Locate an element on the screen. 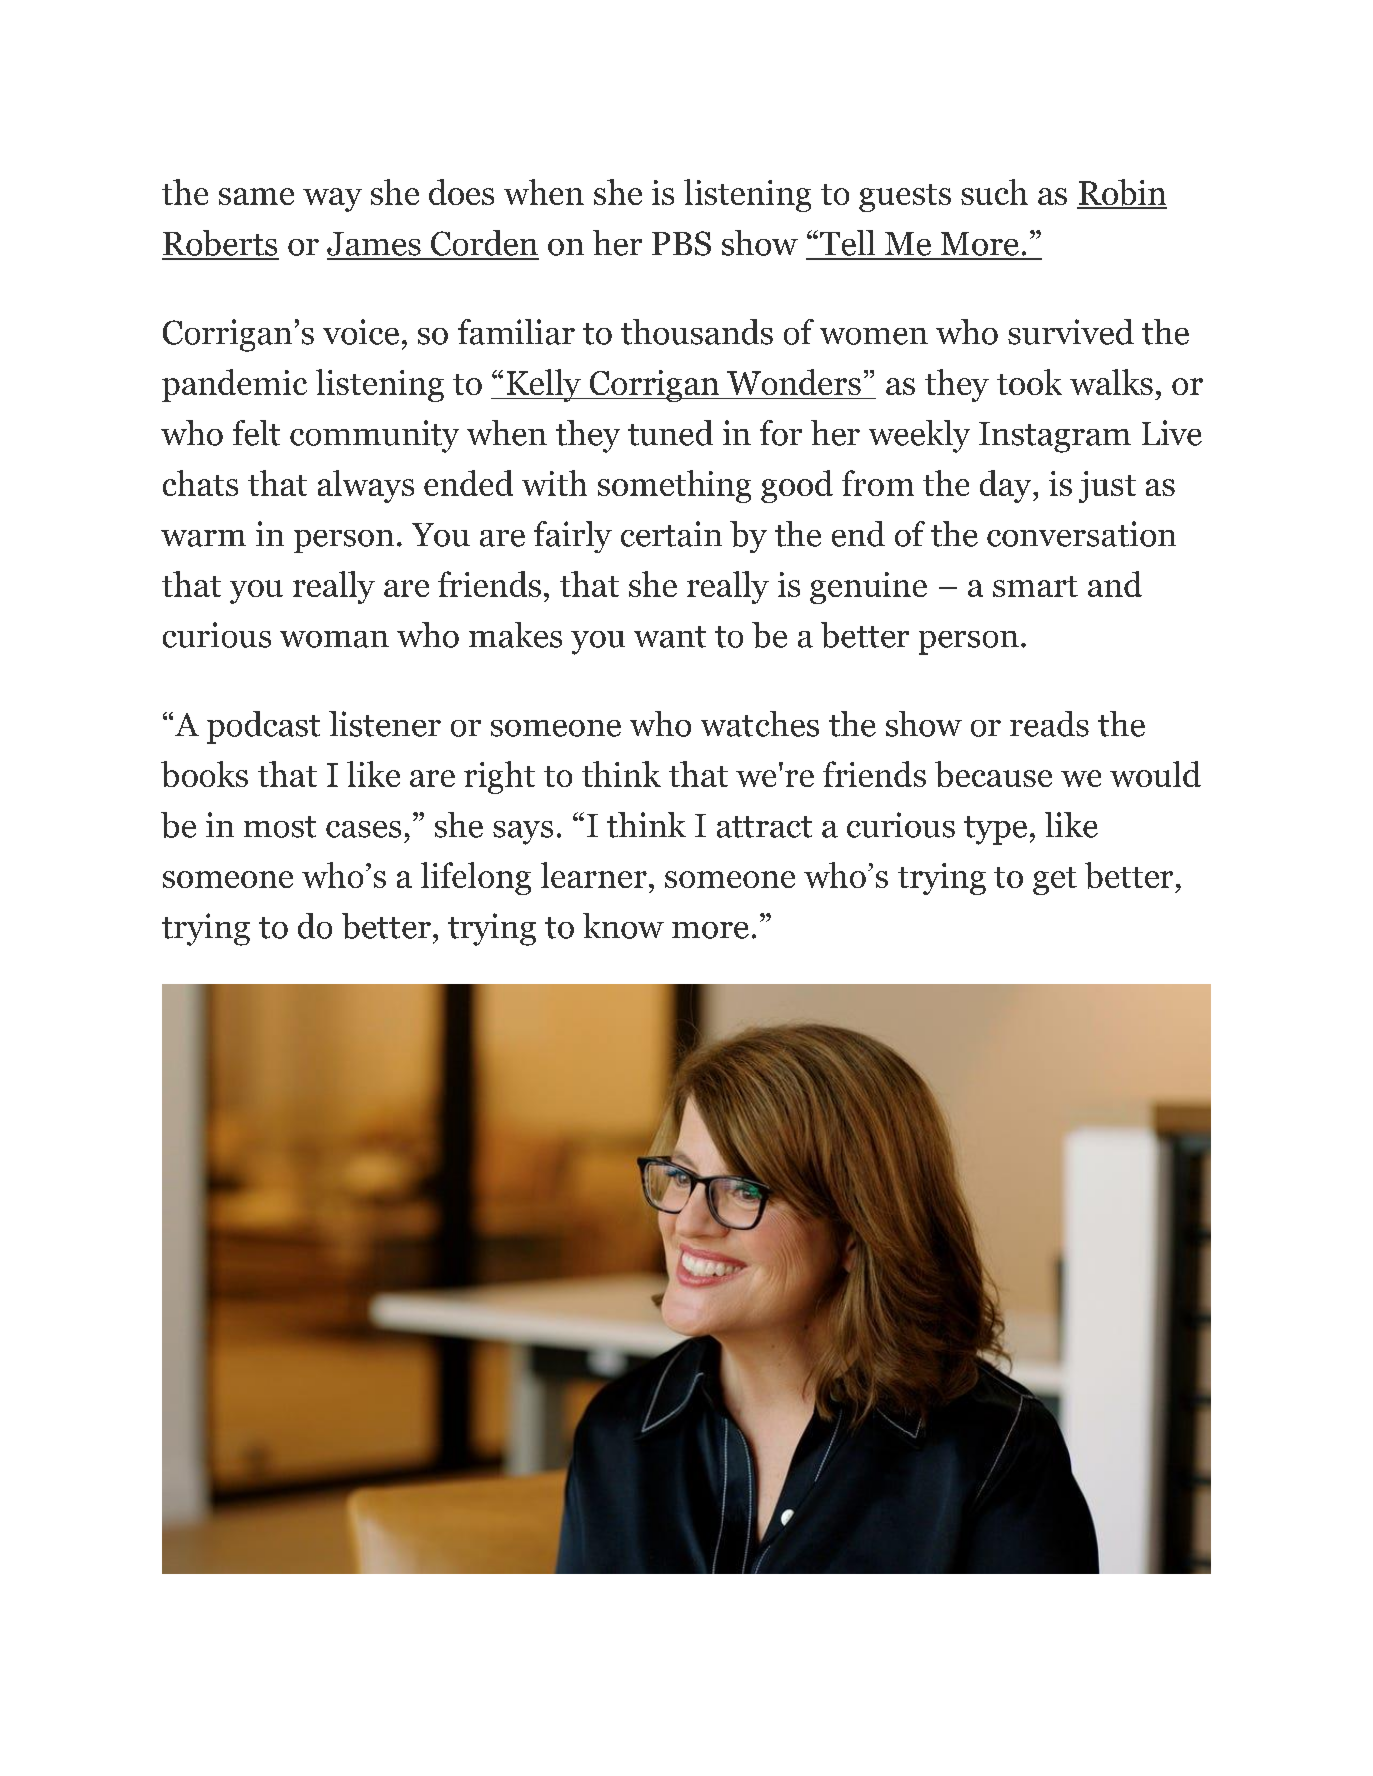 Image resolution: width=1373 pixels, height=1776 pixels. PBS is located at coordinates (681, 243).
